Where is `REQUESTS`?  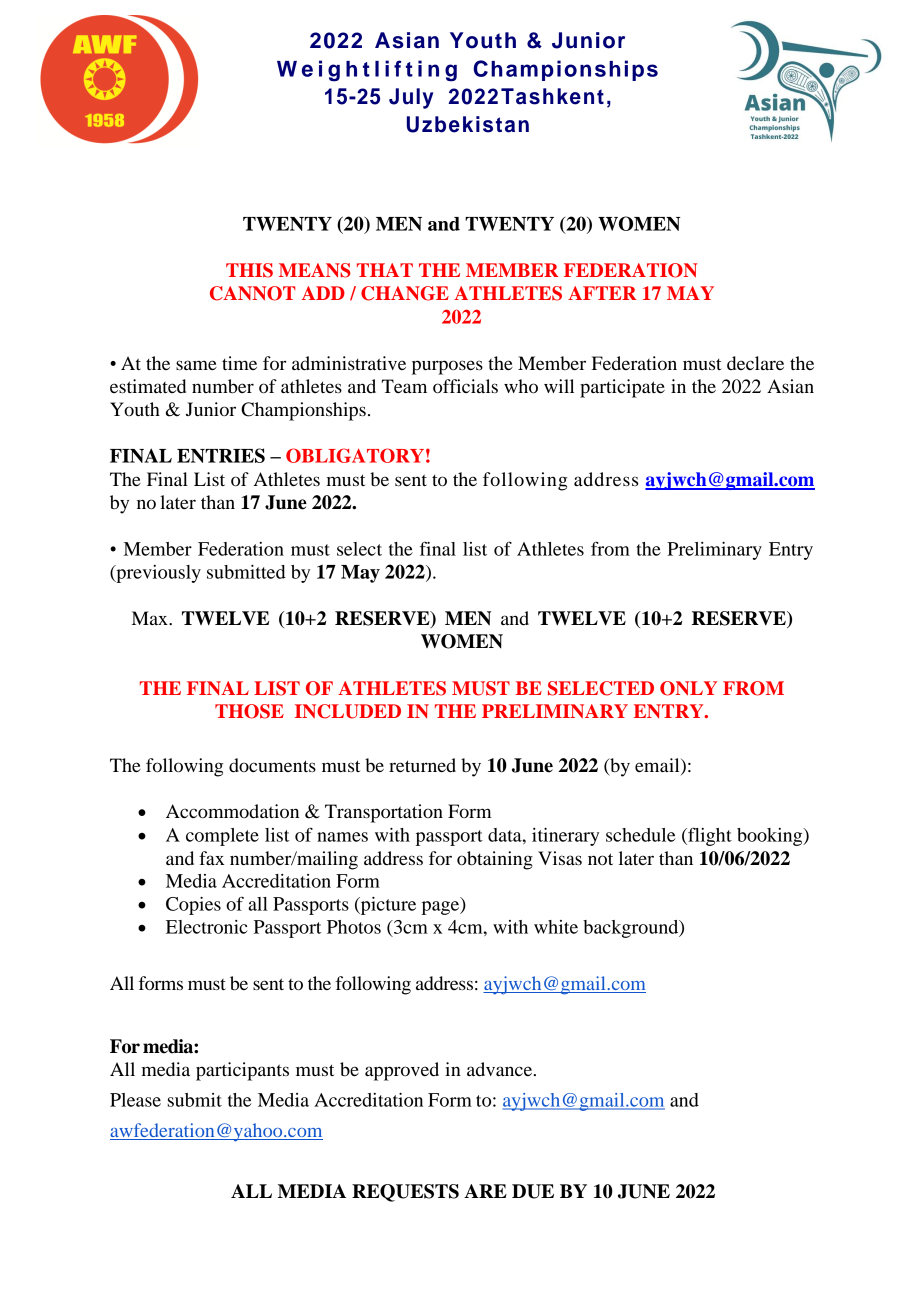 REQUESTS is located at coordinates (405, 1193).
